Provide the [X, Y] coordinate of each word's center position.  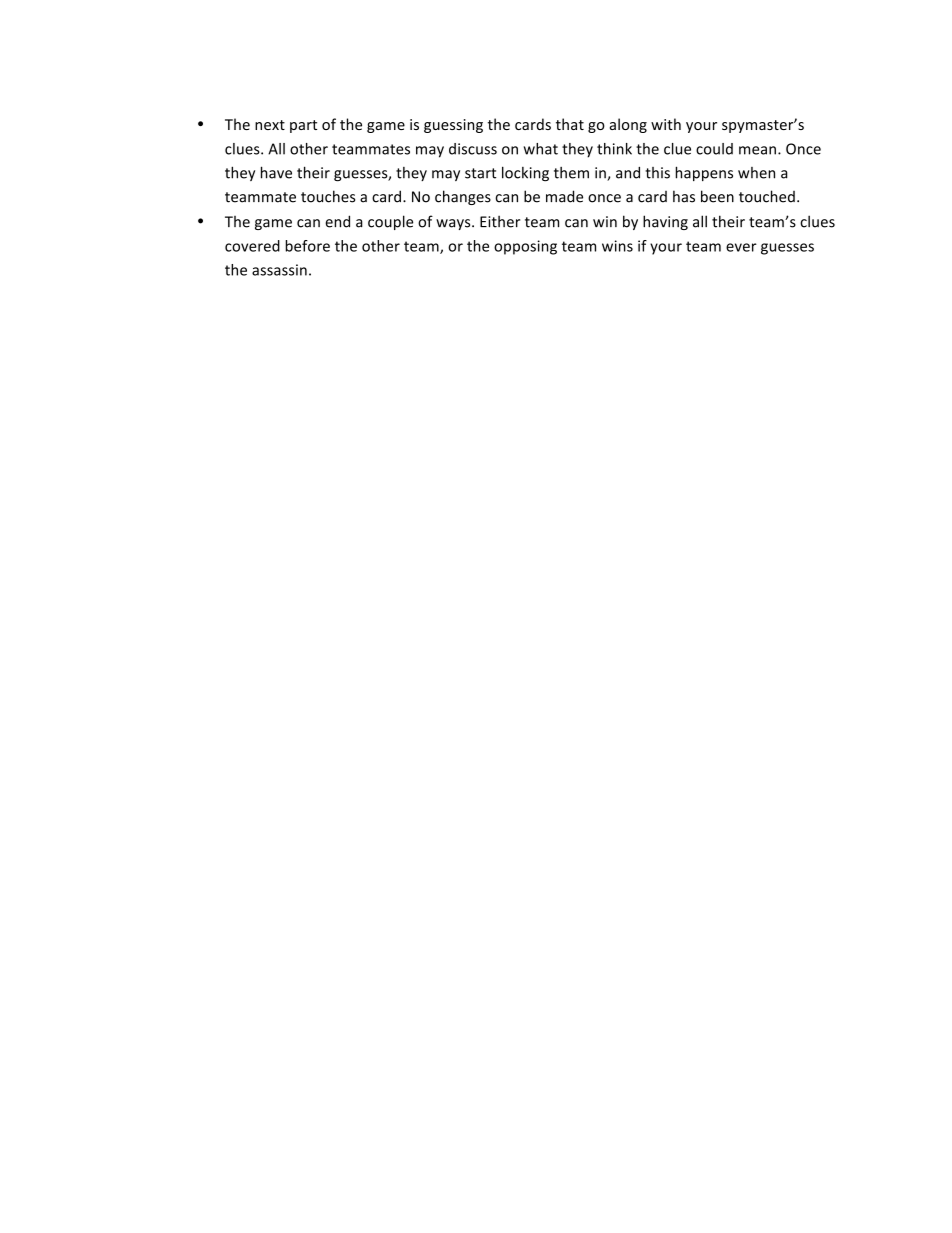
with [666, 124]
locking [525, 174]
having [665, 222]
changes [463, 197]
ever [741, 247]
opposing [525, 247]
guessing [453, 126]
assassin [279, 270]
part [303, 126]
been [717, 196]
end [337, 221]
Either [500, 221]
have [276, 172]
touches [328, 196]
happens [704, 173]
